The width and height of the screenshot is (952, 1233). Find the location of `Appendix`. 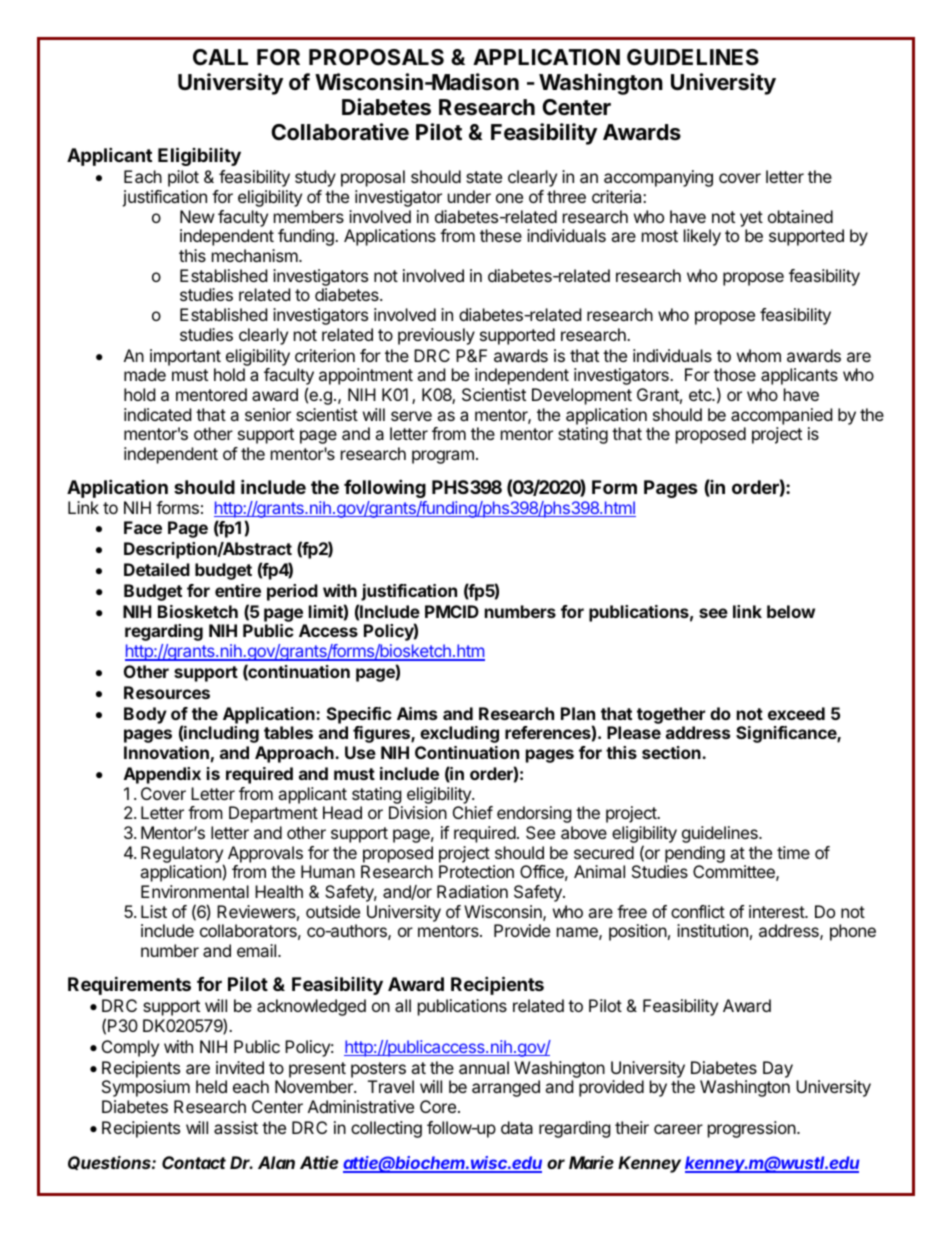

Appendix is located at coordinates (162, 775).
